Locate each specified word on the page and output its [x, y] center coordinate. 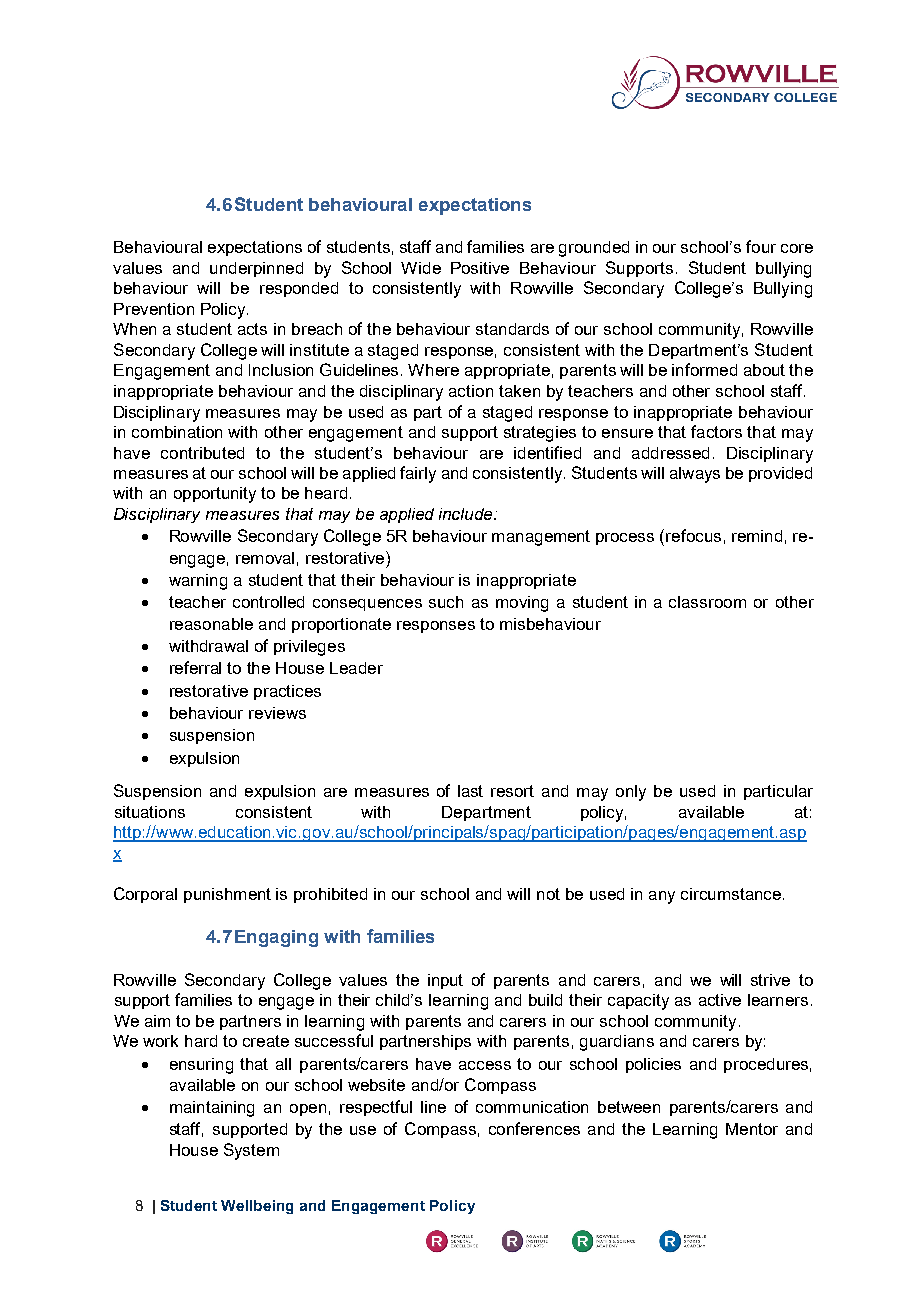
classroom [707, 602]
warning [198, 582]
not [548, 894]
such [446, 602]
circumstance [731, 894]
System [251, 1151]
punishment [227, 895]
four [761, 246]
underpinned [256, 269]
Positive [480, 268]
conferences [534, 1128]
